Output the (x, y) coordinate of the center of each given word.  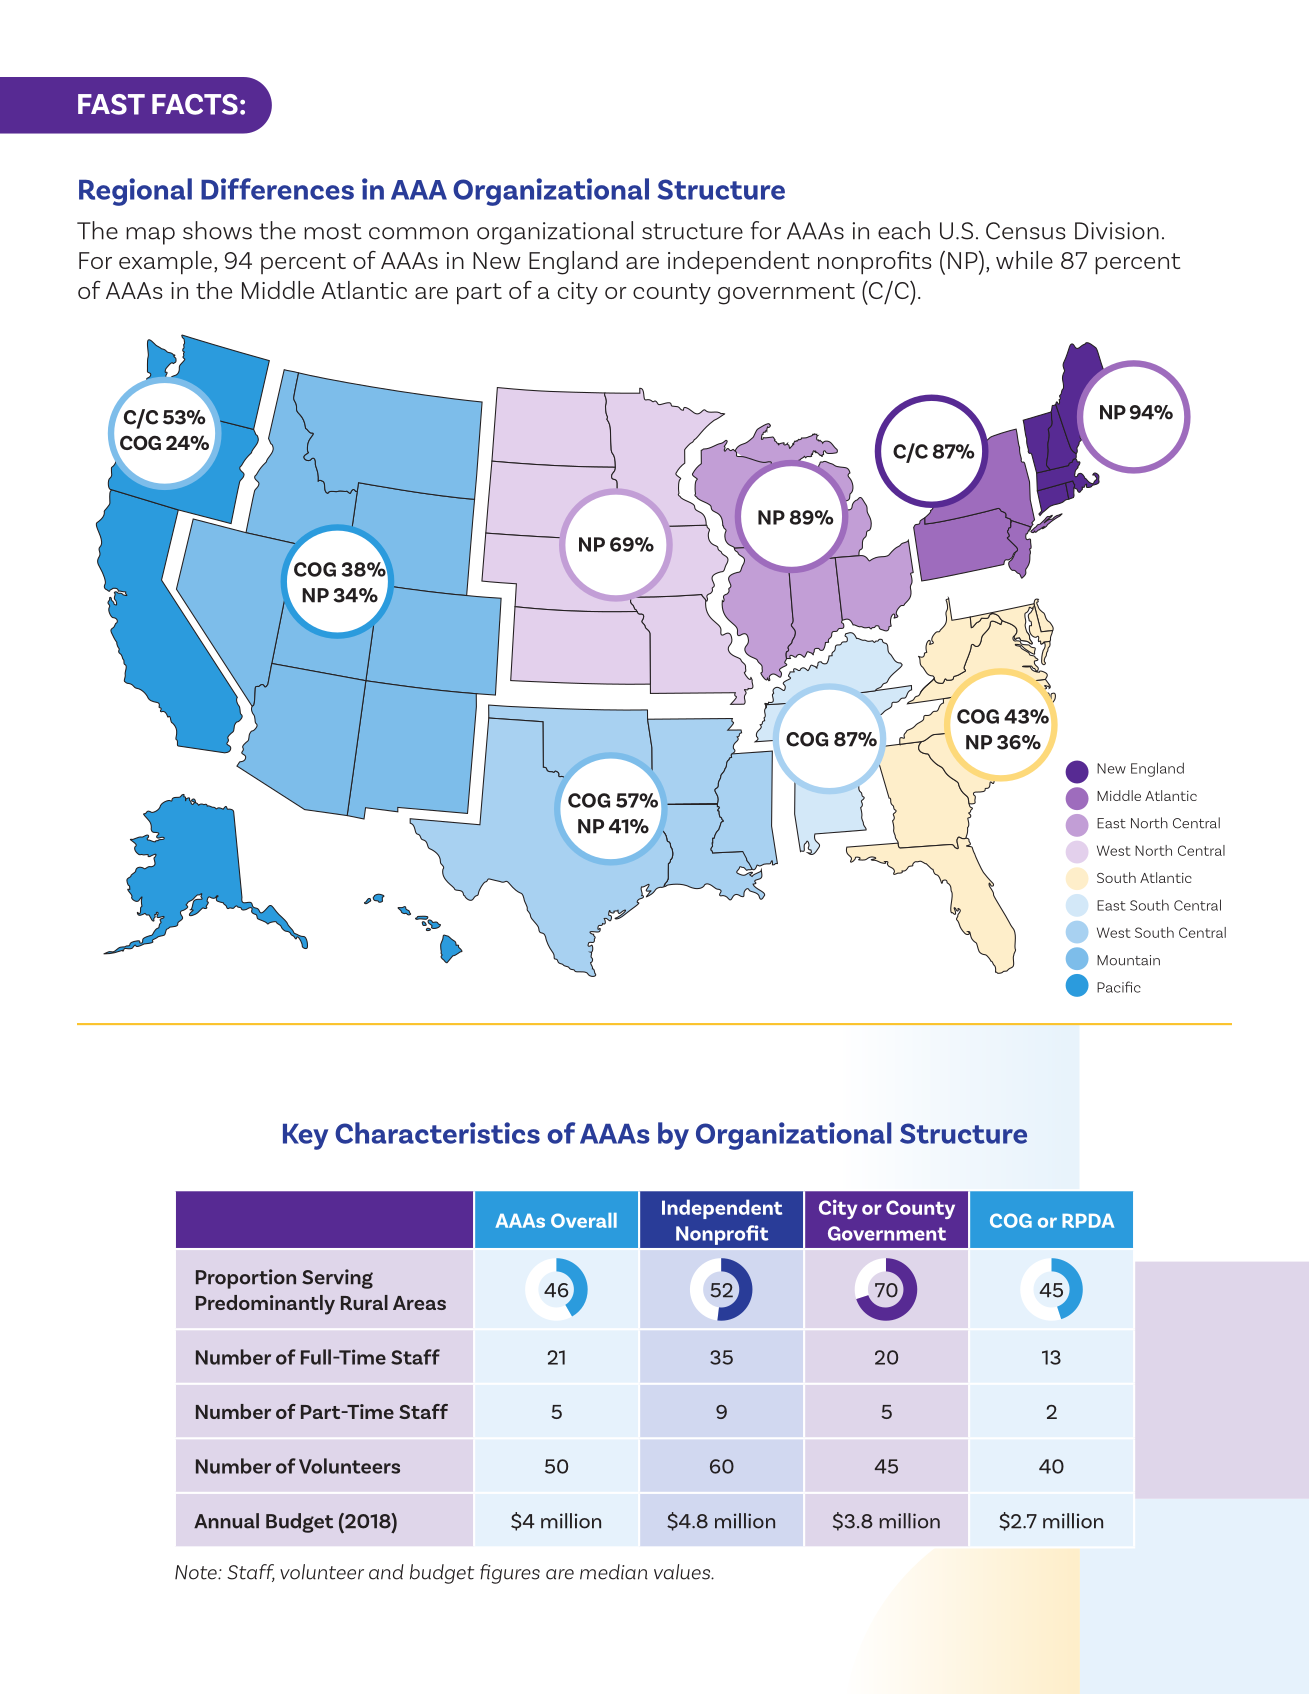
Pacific (1119, 987)
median (614, 1572)
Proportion (246, 1279)
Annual (226, 1521)
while (1024, 260)
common (418, 233)
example (165, 263)
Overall (584, 1220)
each (904, 230)
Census (1026, 231)
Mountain (1128, 960)
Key (305, 1137)
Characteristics (437, 1133)
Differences (277, 189)
